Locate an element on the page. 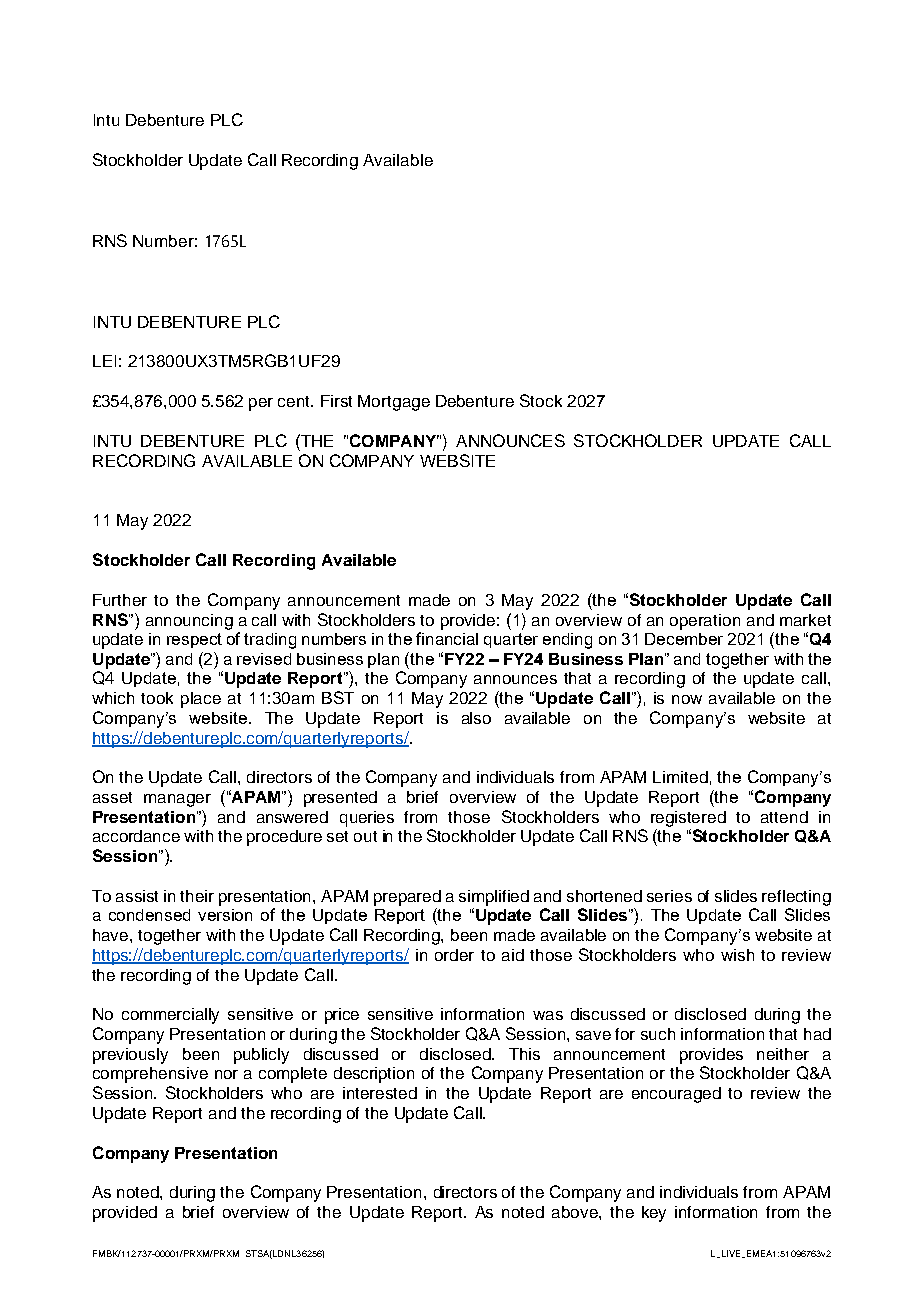 The width and height of the page is (924, 1308). financial is located at coordinates (447, 638).
